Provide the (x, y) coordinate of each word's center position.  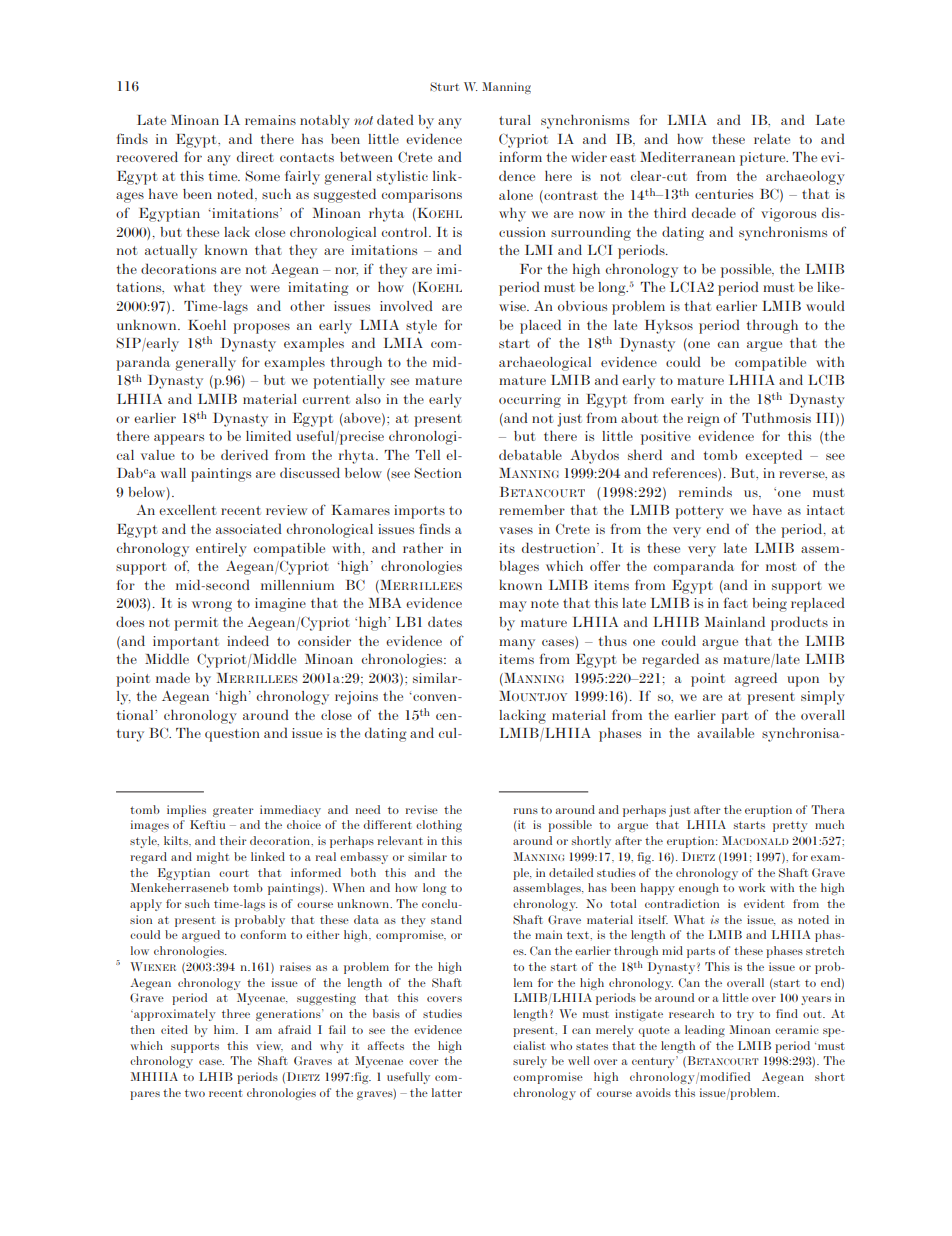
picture (764, 159)
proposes (261, 328)
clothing (439, 826)
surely (530, 1062)
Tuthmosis (776, 417)
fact (736, 602)
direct (255, 156)
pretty (790, 826)
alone (516, 195)
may (513, 606)
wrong (212, 606)
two (195, 1093)
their (233, 840)
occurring (530, 401)
